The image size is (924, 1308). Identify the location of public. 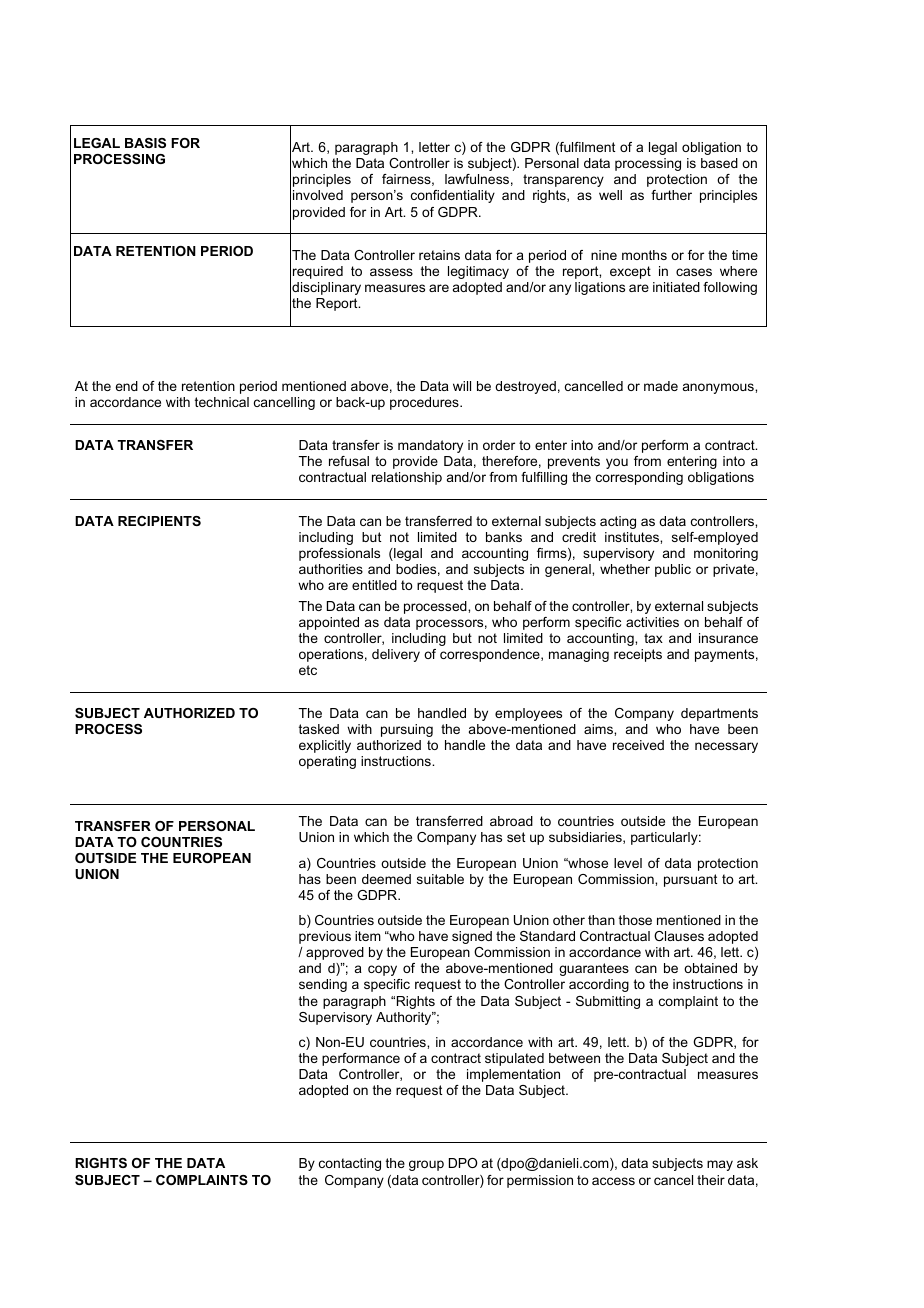
(673, 570).
